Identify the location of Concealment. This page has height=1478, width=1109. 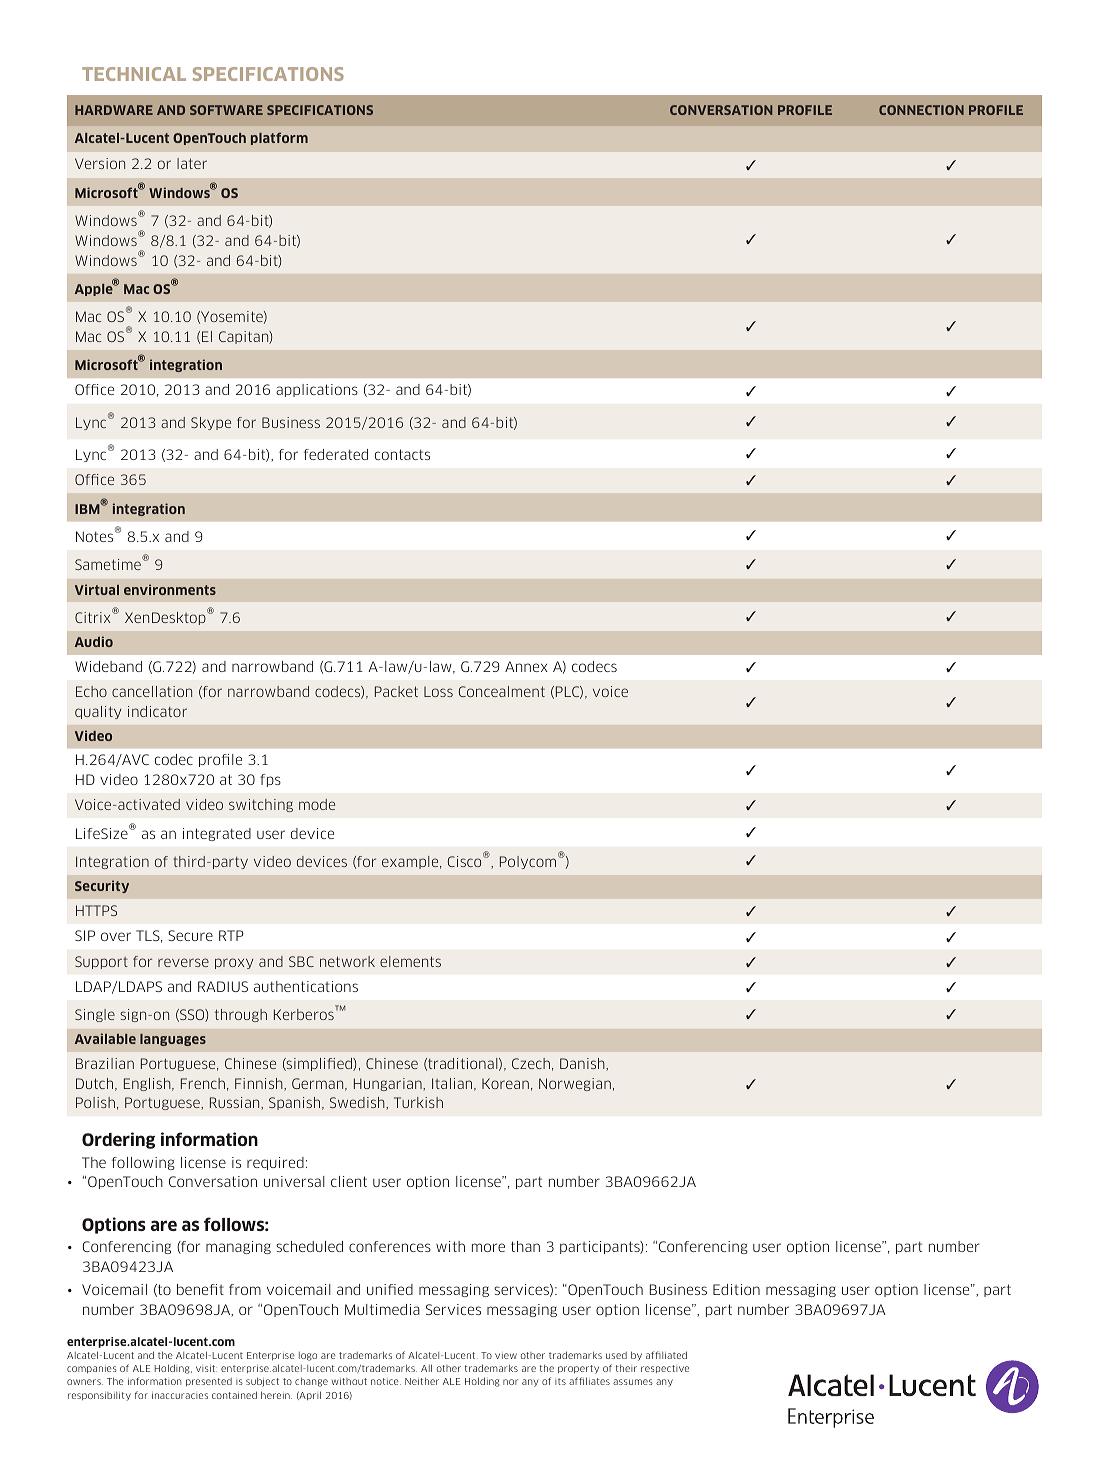
(502, 691).
